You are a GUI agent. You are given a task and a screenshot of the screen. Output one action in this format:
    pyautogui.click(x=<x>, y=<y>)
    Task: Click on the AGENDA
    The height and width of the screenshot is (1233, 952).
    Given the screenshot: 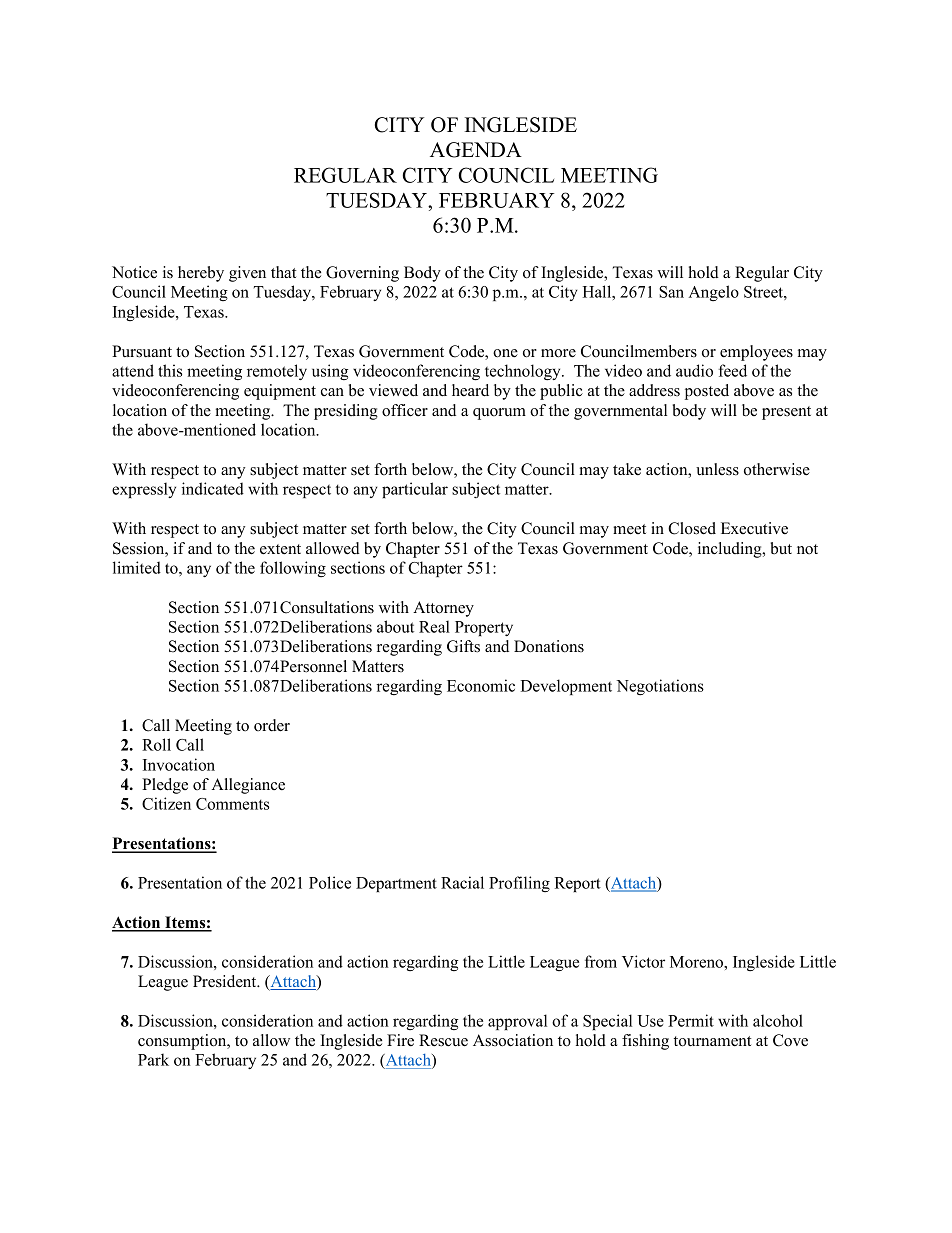 What is the action you would take?
    pyautogui.click(x=476, y=150)
